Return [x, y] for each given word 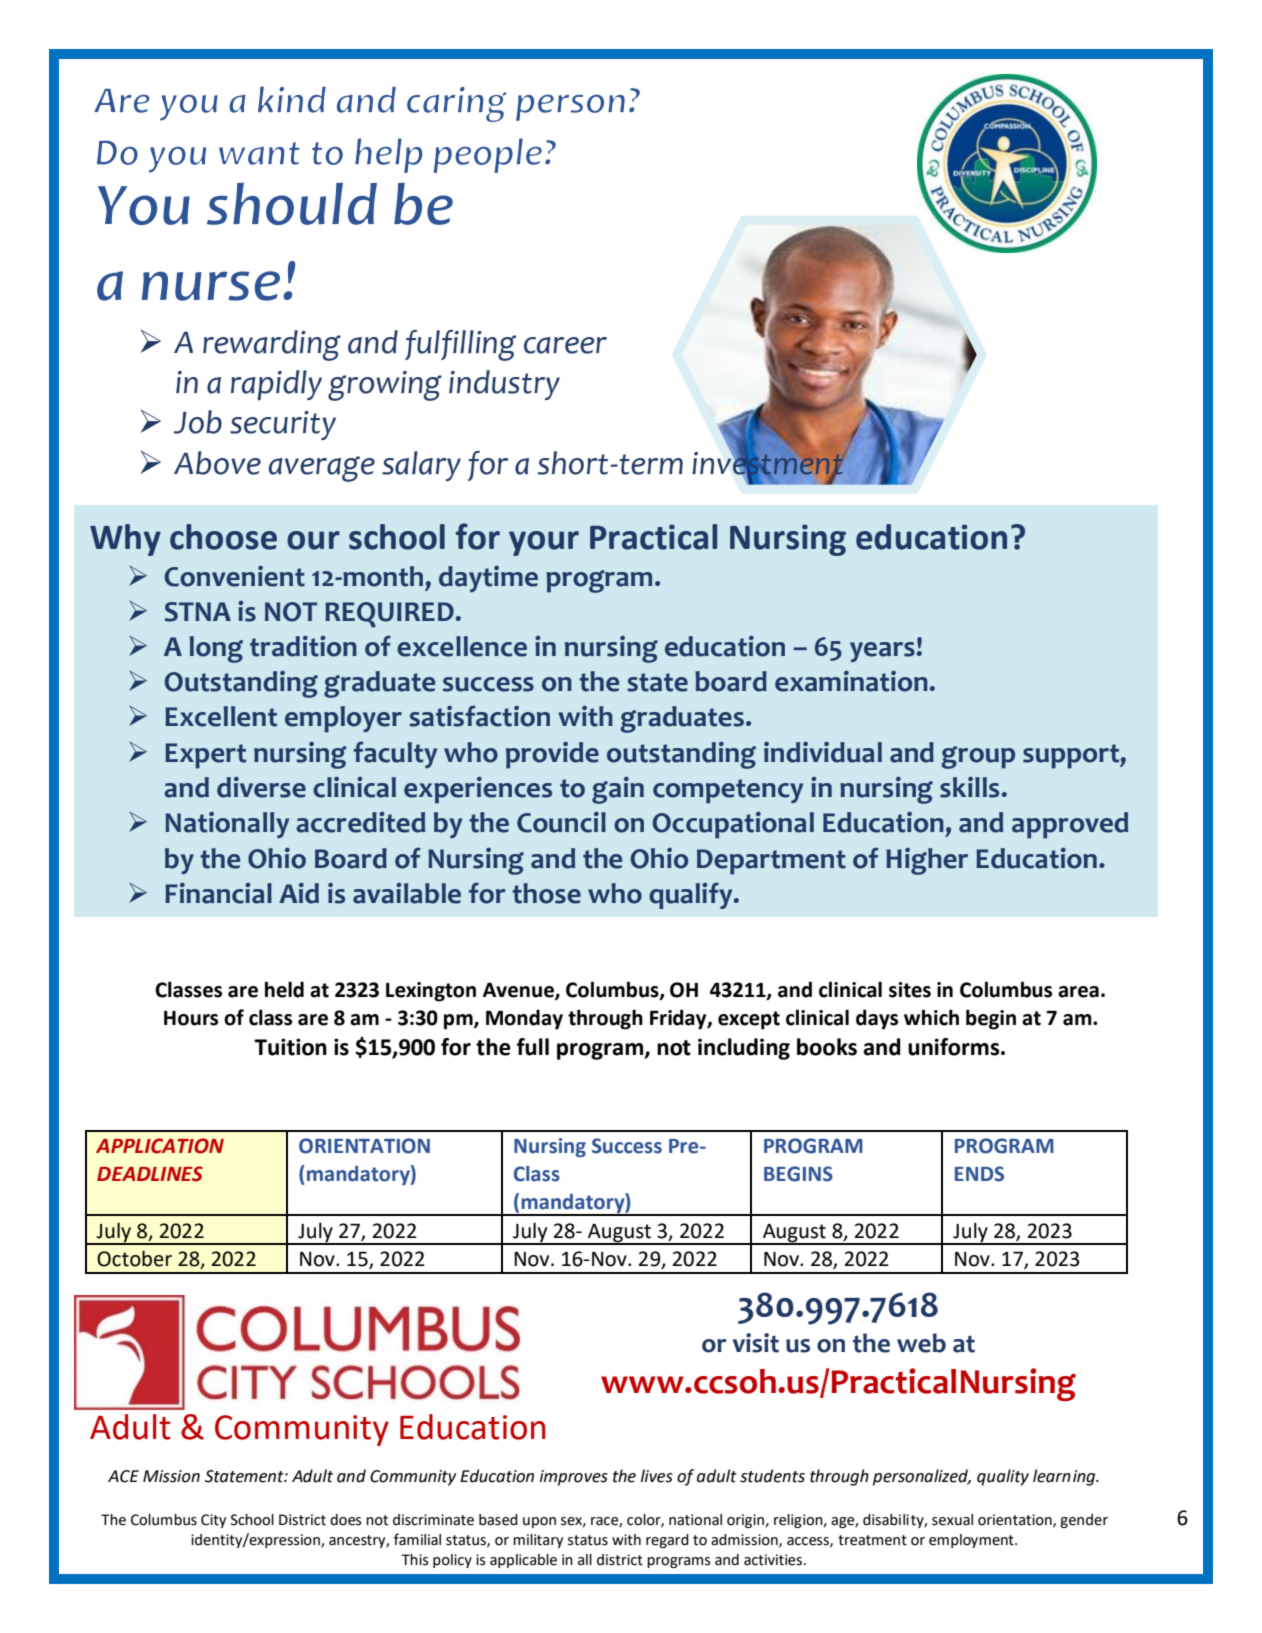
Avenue [519, 991]
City [213, 1521]
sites [910, 990]
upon [539, 1522]
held [284, 989]
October [134, 1258]
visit [756, 1343]
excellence [462, 646]
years [882, 652]
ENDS [979, 1174]
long [216, 649]
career [565, 345]
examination [851, 681]
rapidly [276, 385]
